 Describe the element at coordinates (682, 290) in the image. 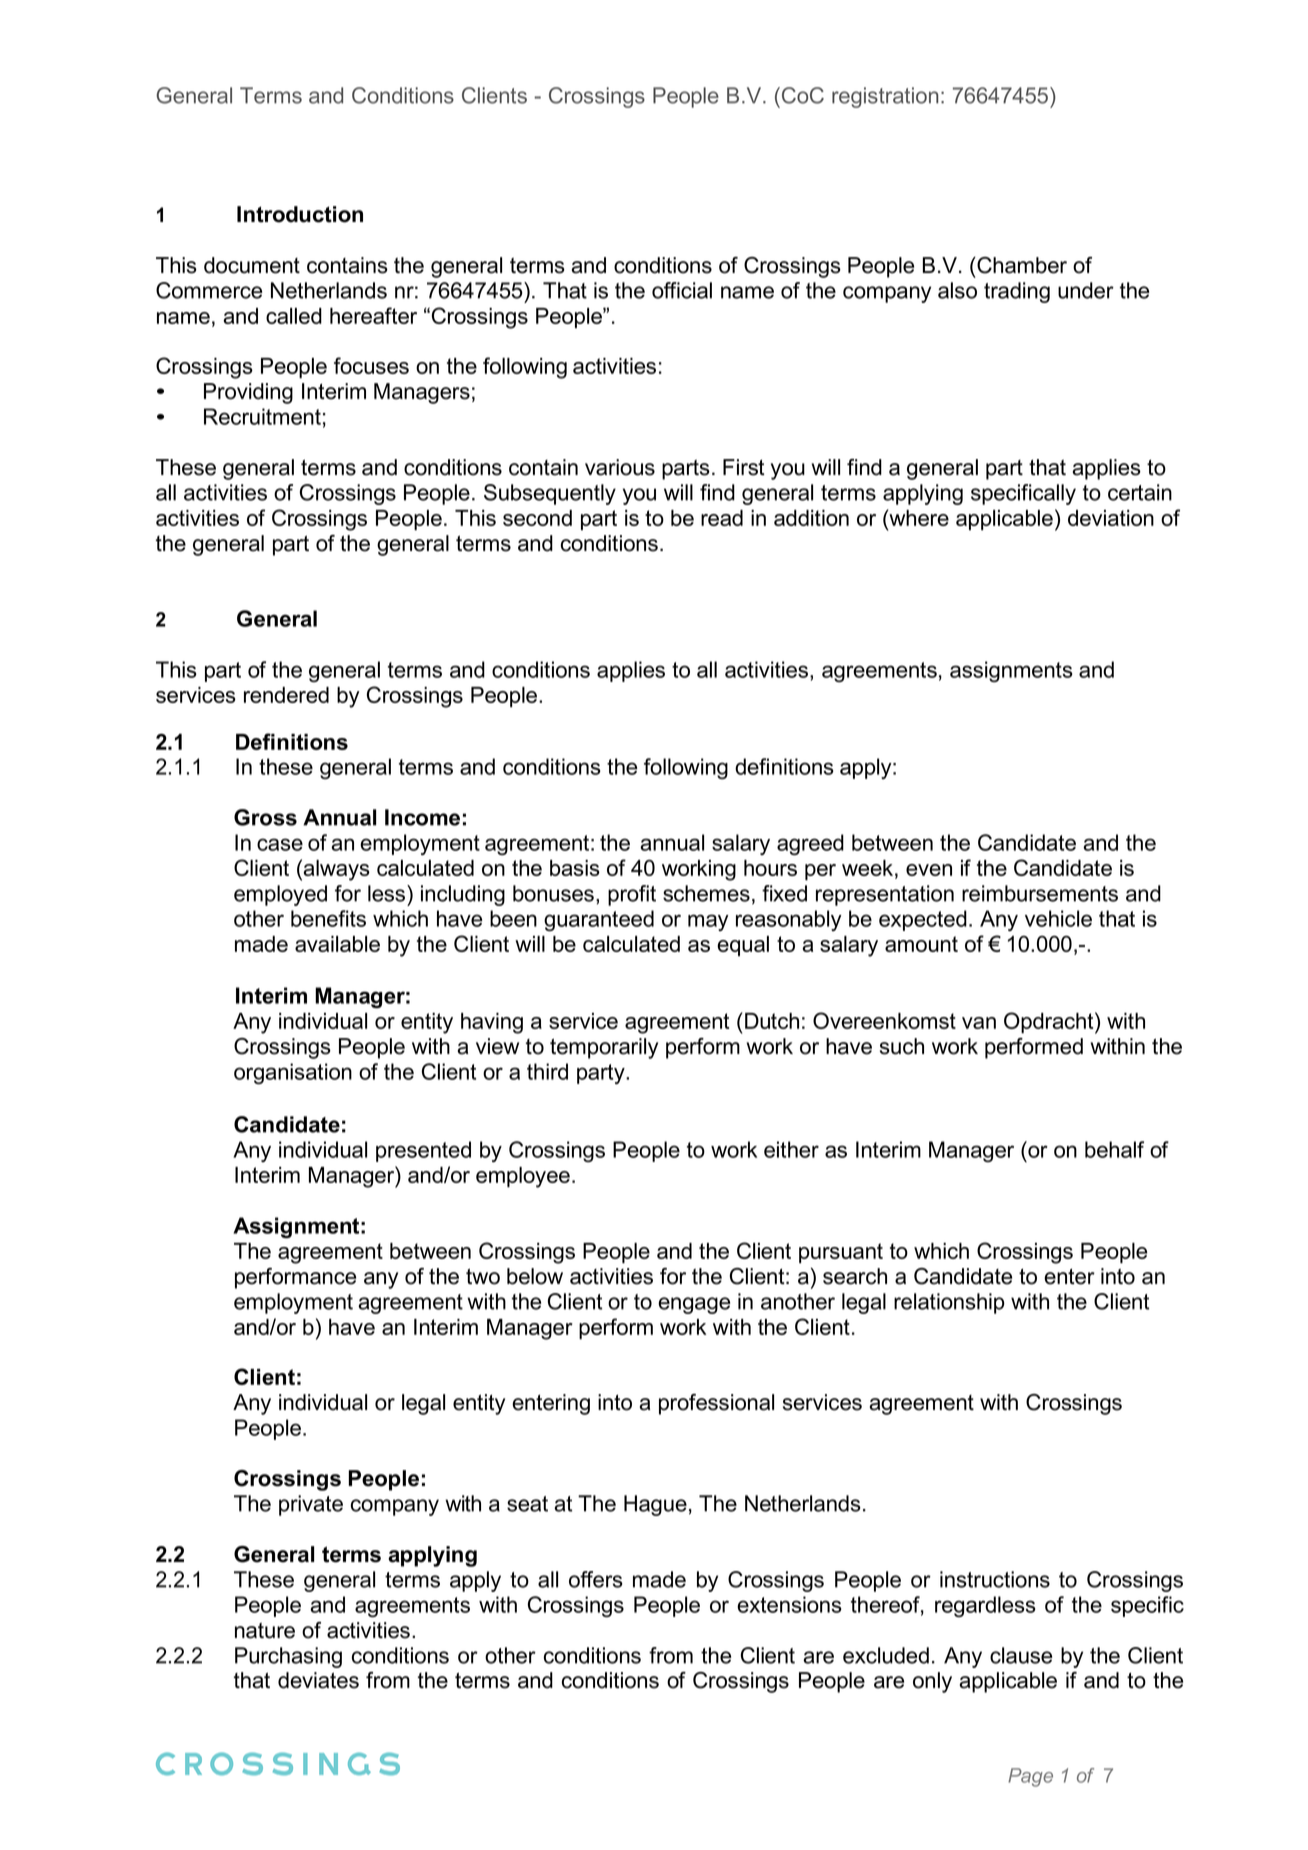

I see `official` at that location.
